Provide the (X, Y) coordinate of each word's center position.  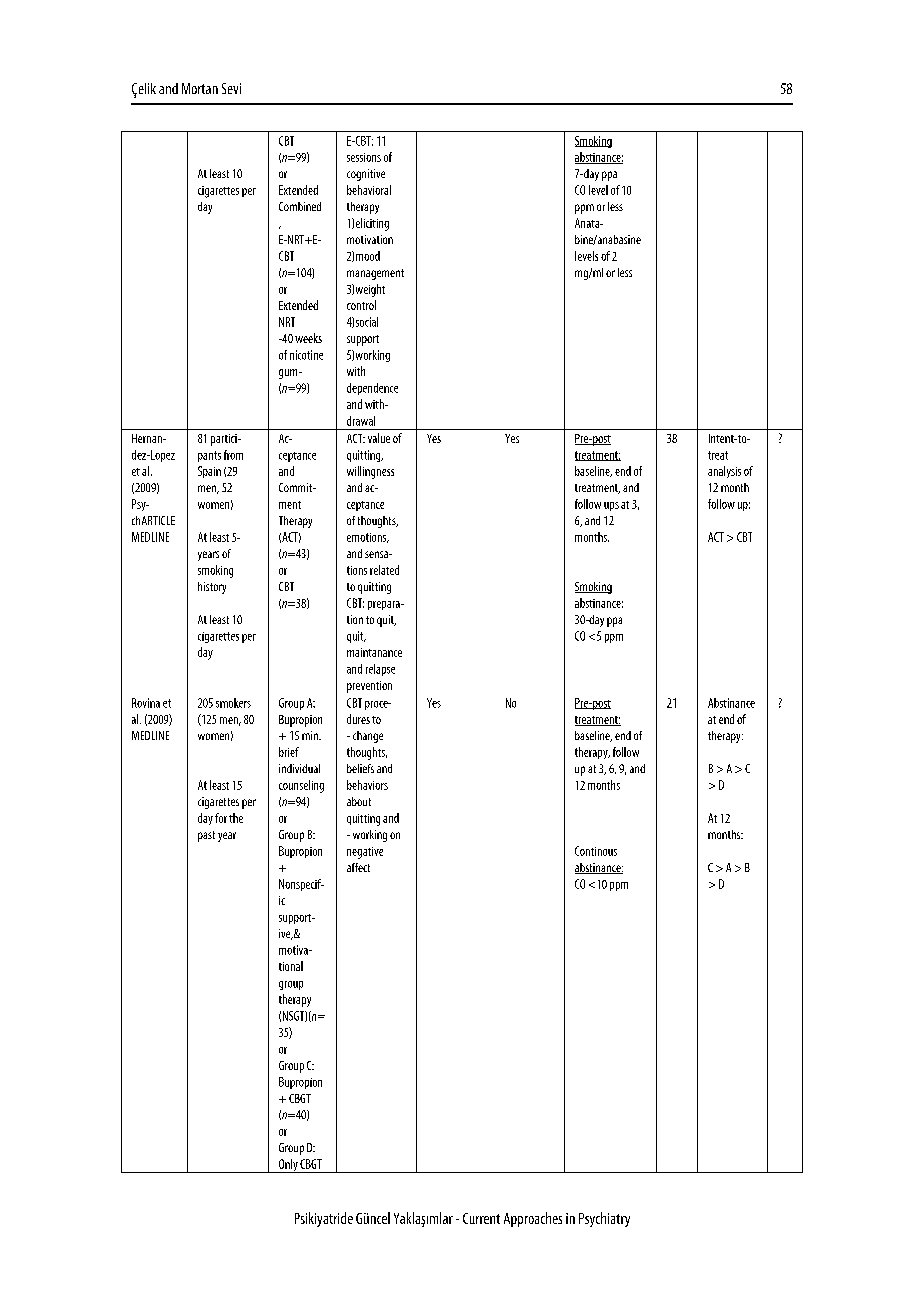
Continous (596, 851)
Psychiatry (604, 1219)
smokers (233, 703)
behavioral (369, 190)
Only (288, 1166)
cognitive (366, 175)
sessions (364, 157)
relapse (380, 670)
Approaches (533, 1219)
